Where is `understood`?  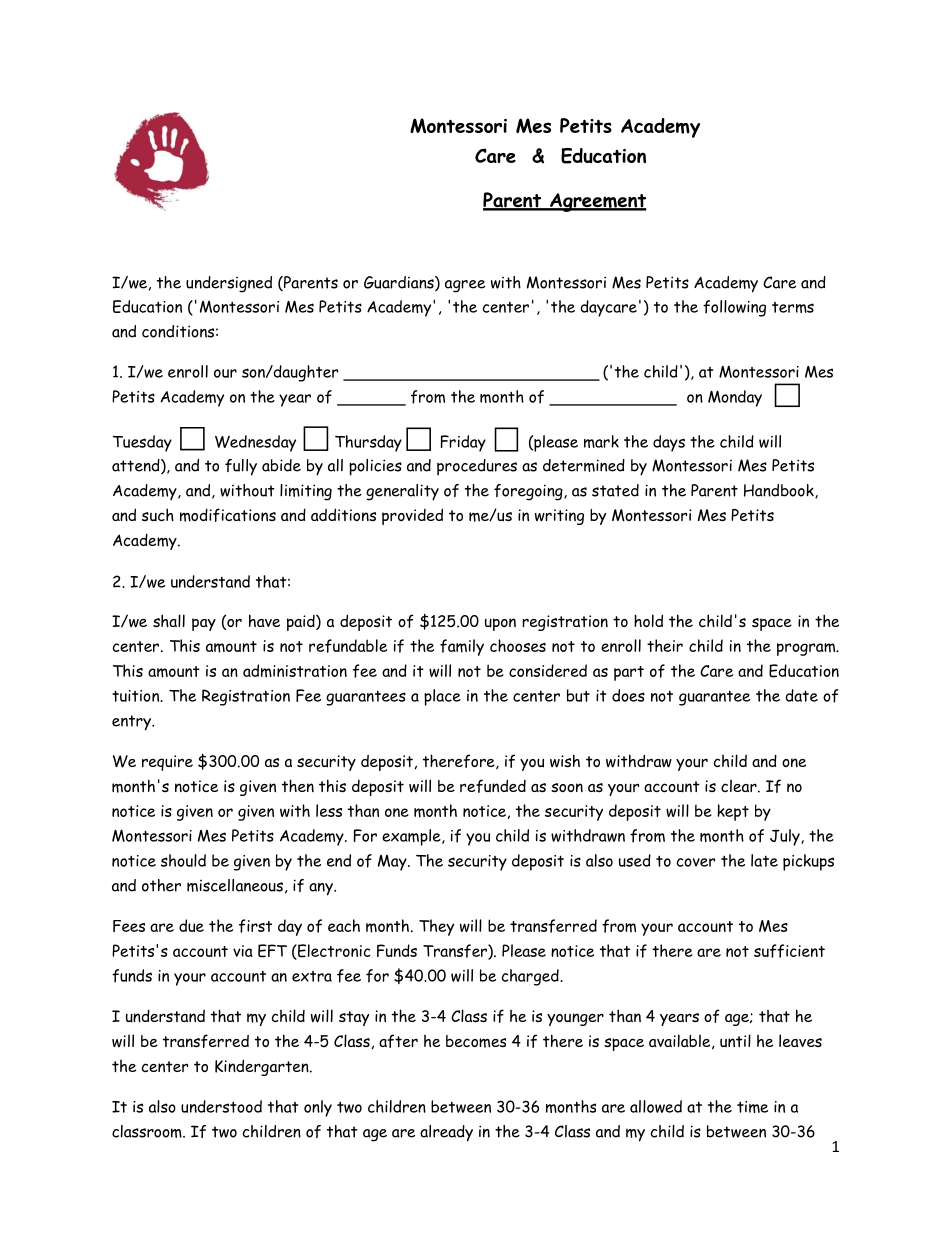 understood is located at coordinates (221, 1106).
